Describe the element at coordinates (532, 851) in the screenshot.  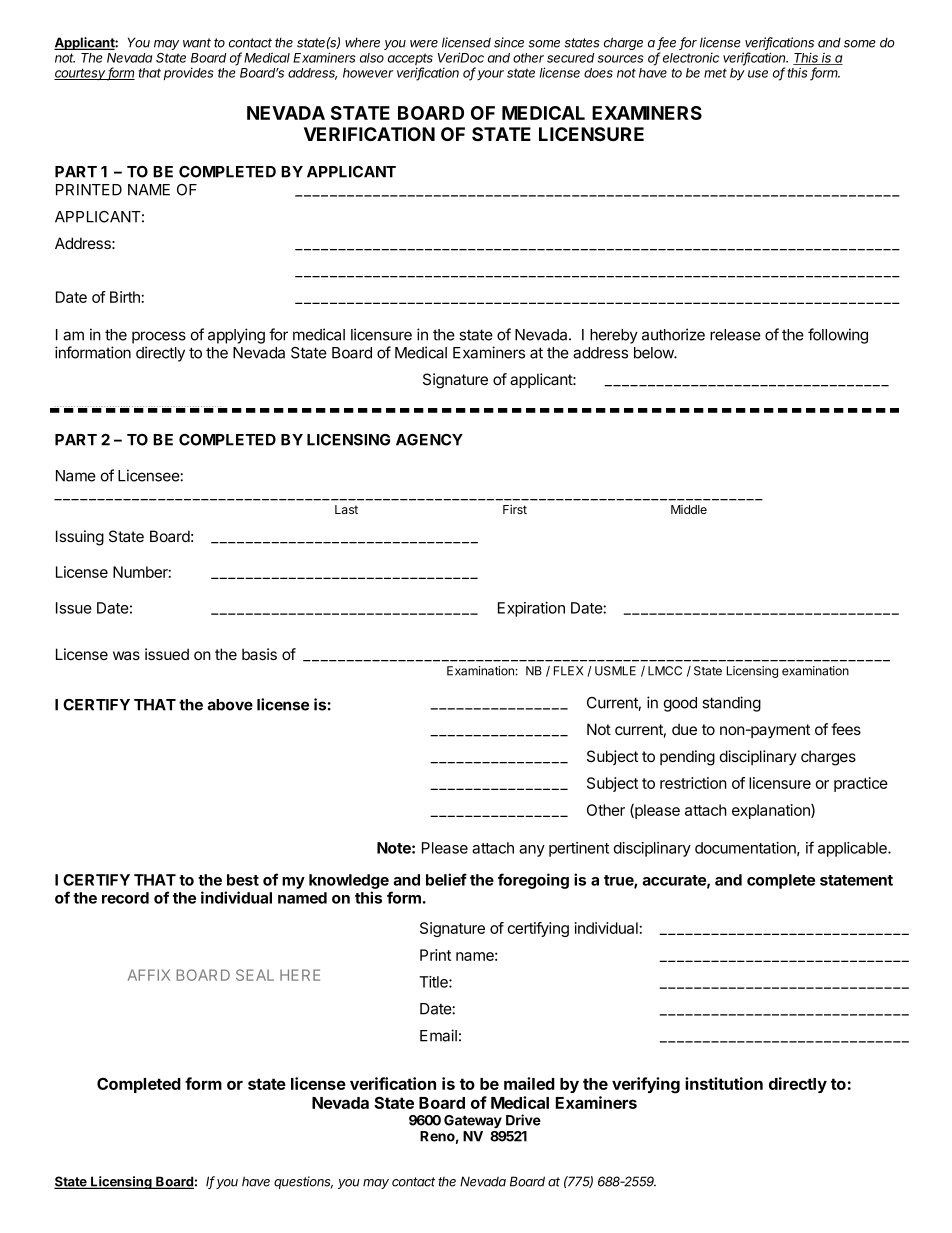
I see `any` at that location.
